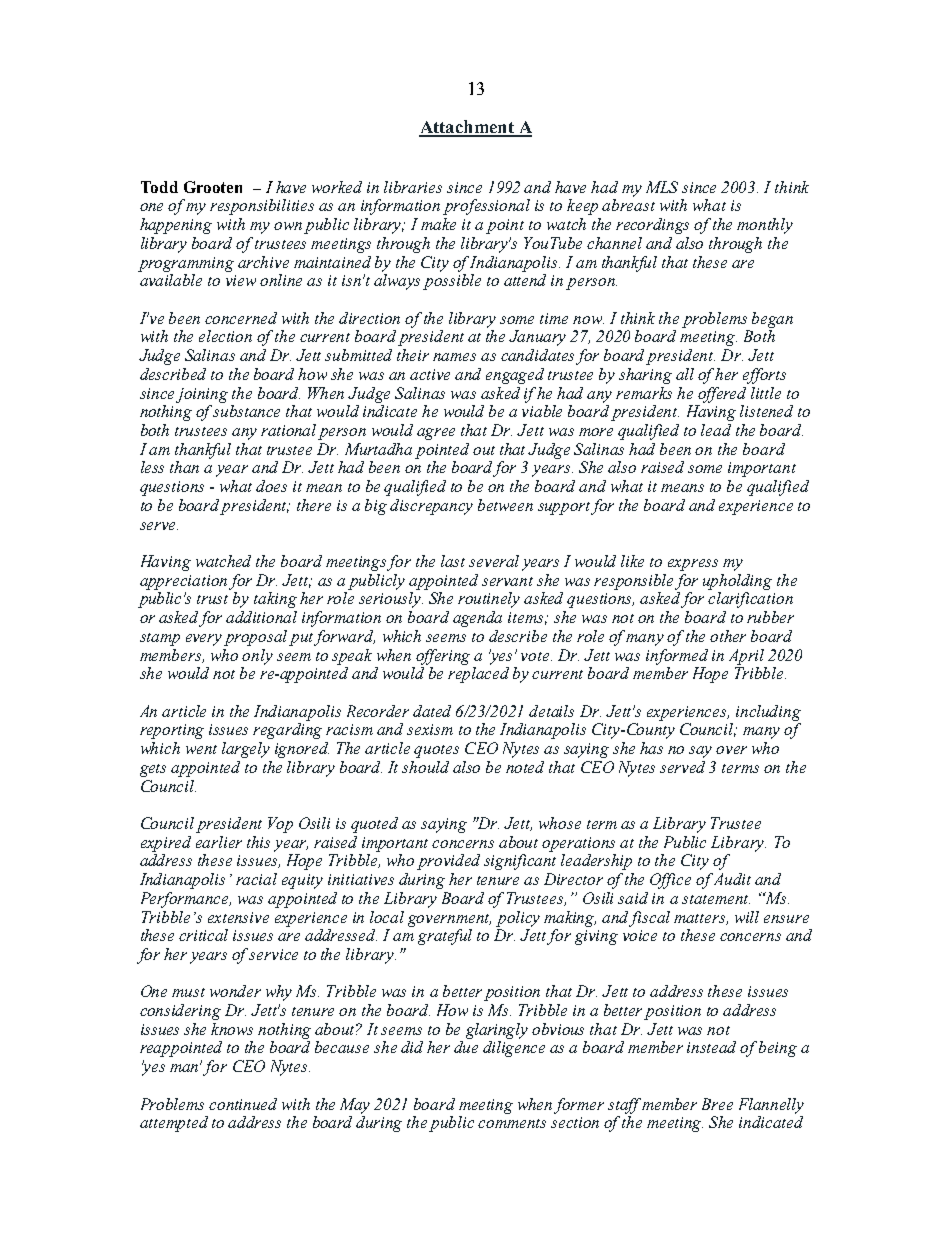 This screenshot has width=952, height=1233. What do you see at coordinates (662, 187) in the screenshot?
I see `MLS` at bounding box center [662, 187].
